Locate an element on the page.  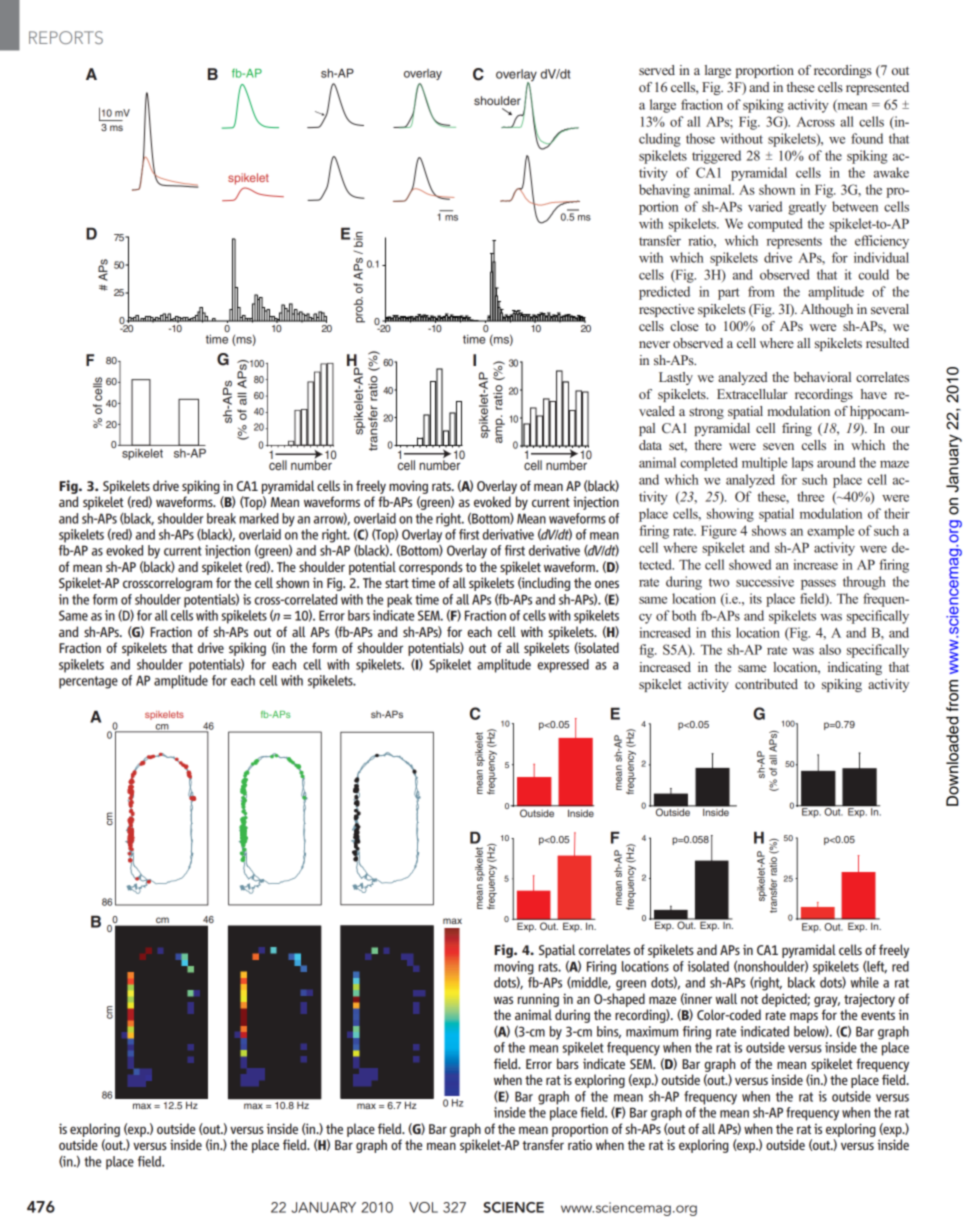
running is located at coordinates (538, 1000).
